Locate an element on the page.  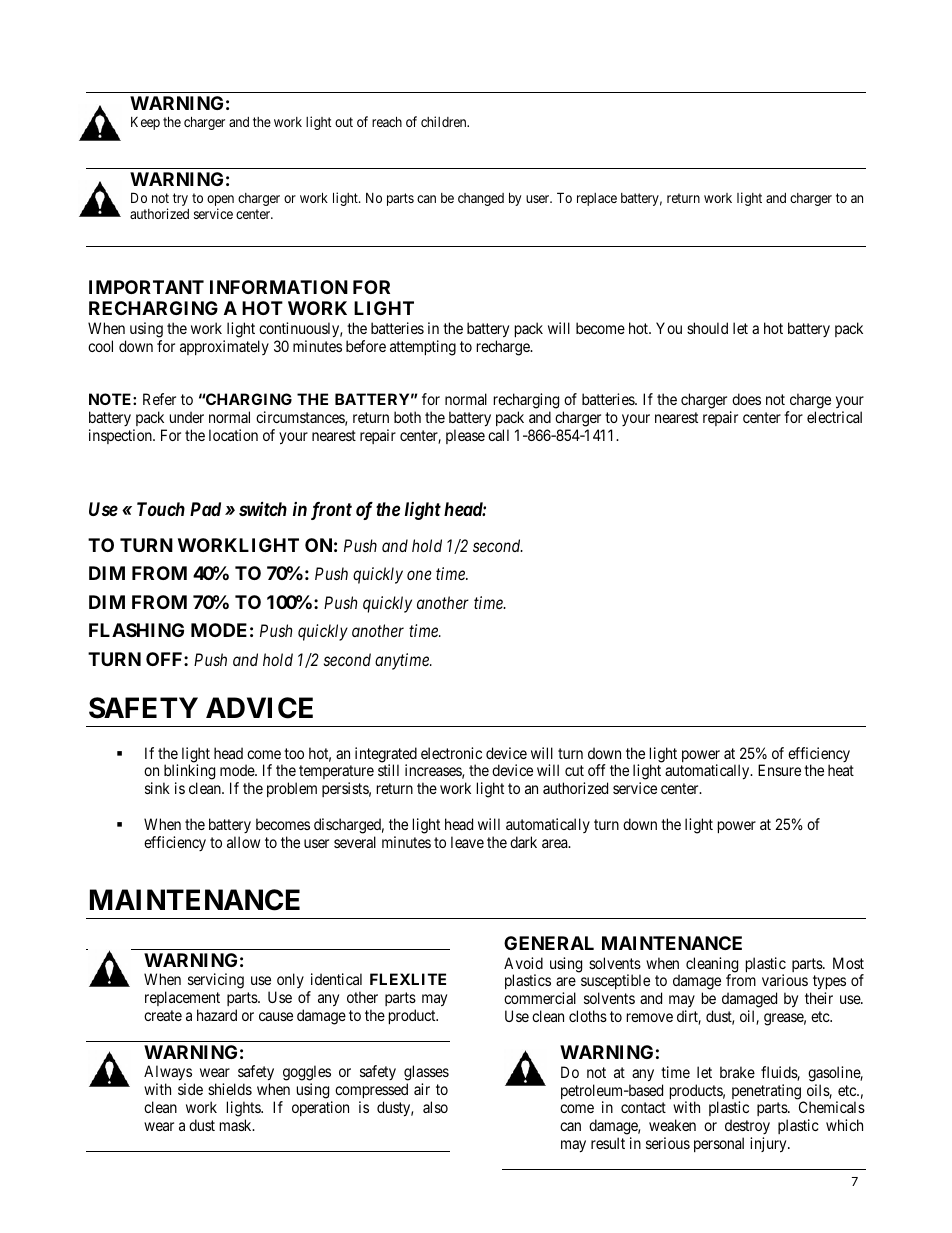
please is located at coordinates (465, 436).
